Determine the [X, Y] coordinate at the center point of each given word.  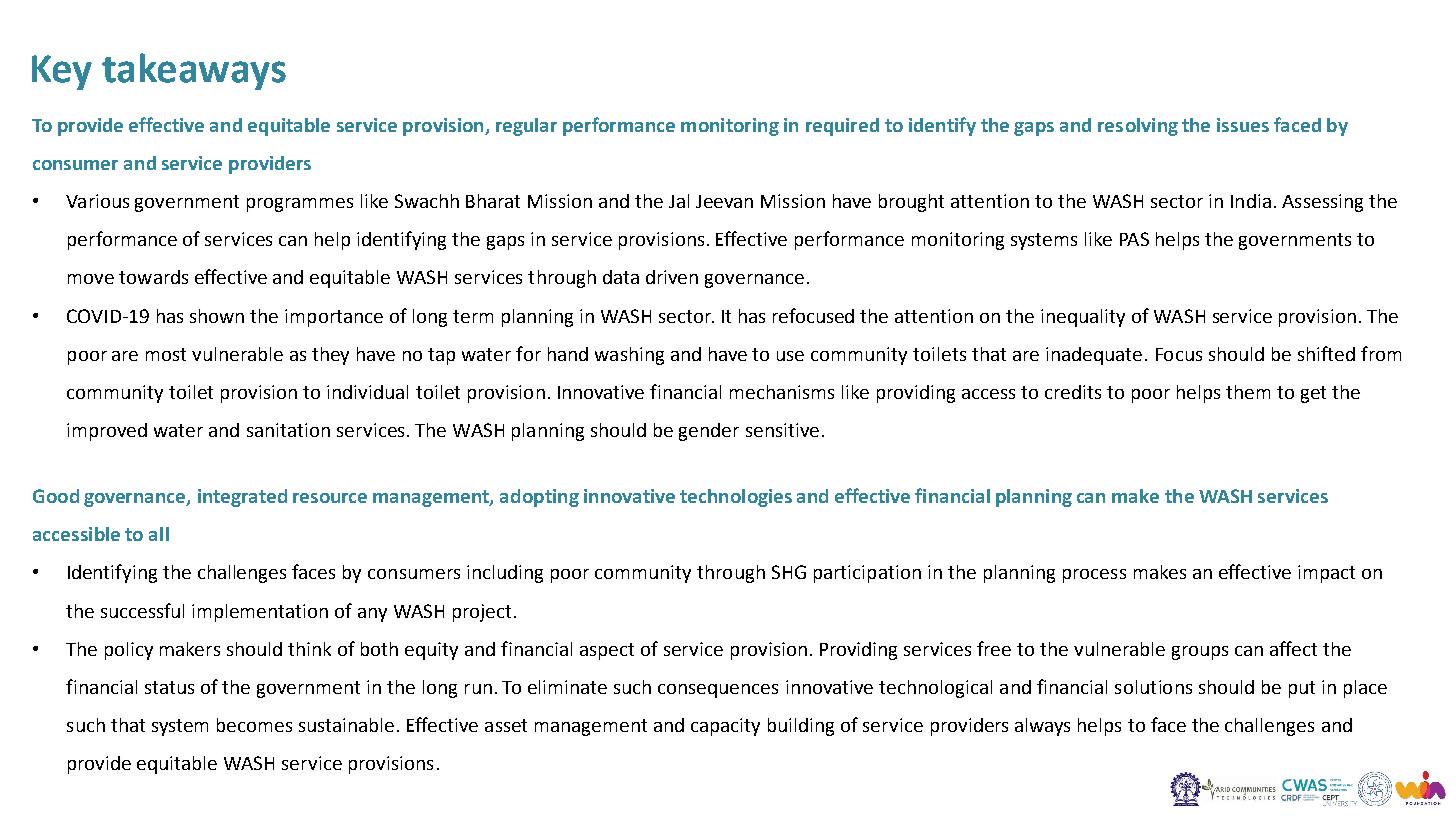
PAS [1134, 239]
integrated [242, 498]
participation [867, 574]
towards [153, 277]
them [1248, 392]
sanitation [288, 430]
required [842, 127]
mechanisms [782, 392]
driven [672, 277]
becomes [254, 725]
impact [1326, 574]
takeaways [194, 71]
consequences [718, 691]
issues [1243, 125]
